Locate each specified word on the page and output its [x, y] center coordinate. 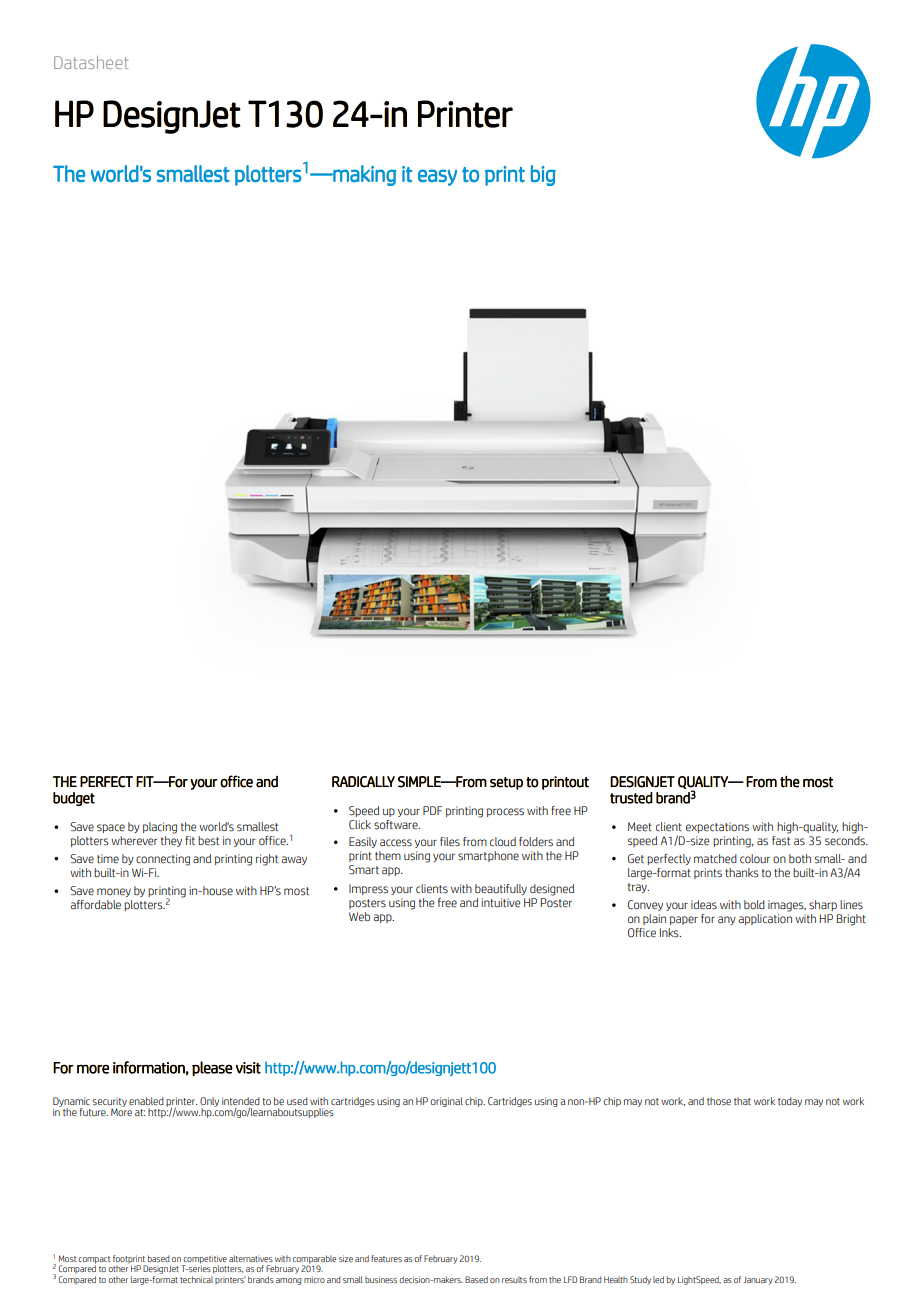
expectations [717, 827]
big [543, 175]
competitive [204, 1260]
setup [506, 783]
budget [74, 799]
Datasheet [91, 62]
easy [437, 177]
